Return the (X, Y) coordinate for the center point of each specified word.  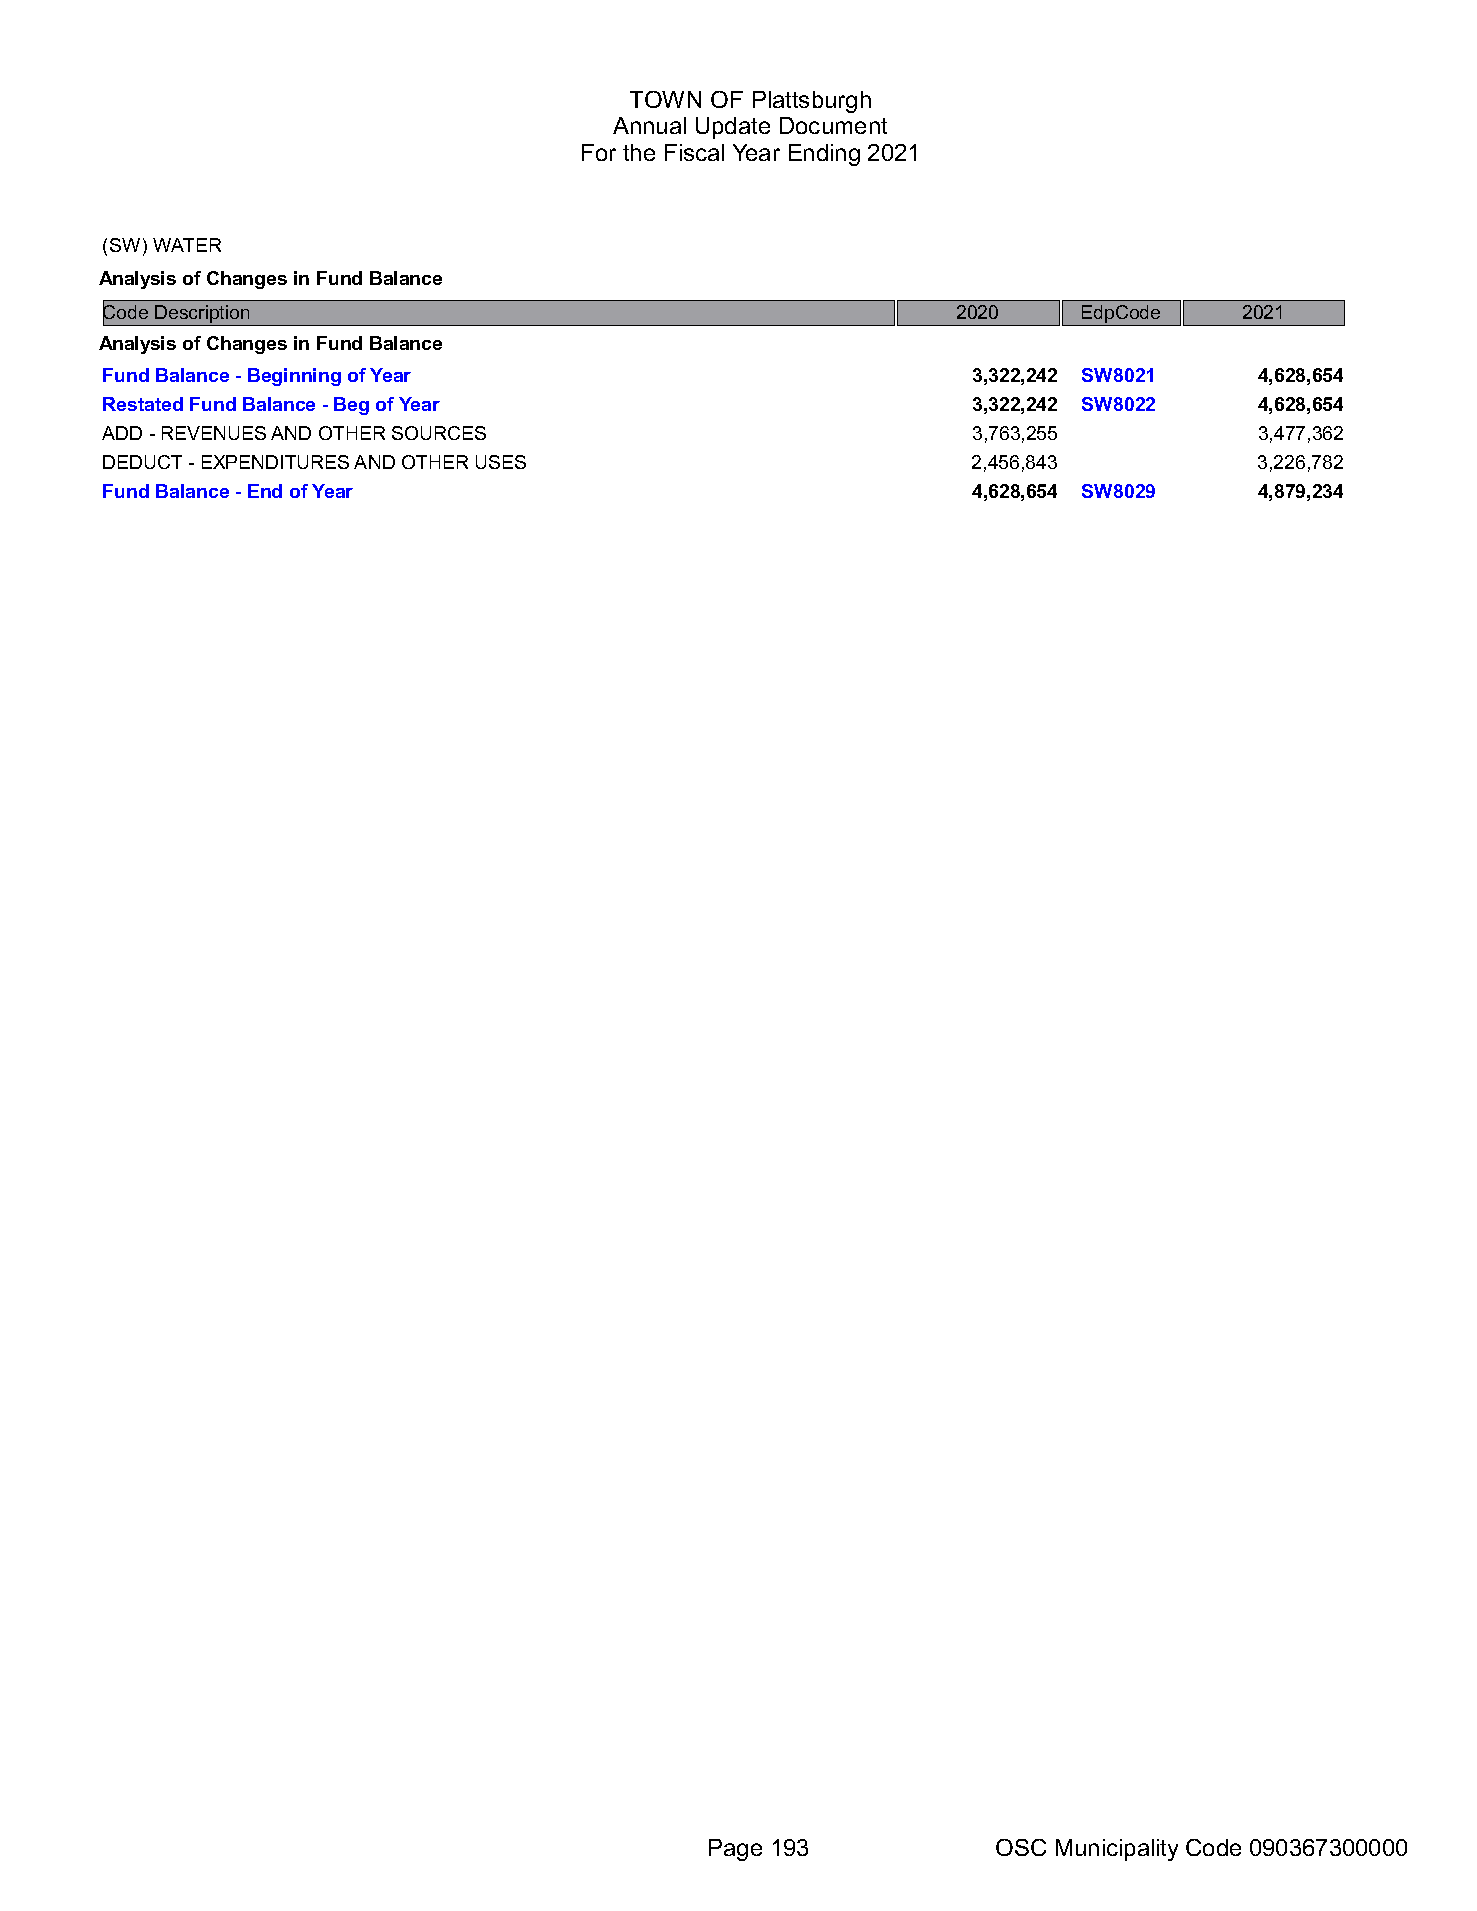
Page (735, 1850)
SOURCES (439, 433)
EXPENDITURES (275, 462)
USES (501, 462)
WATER (187, 245)
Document (833, 125)
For (599, 152)
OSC (1021, 1847)
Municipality (1117, 1850)
